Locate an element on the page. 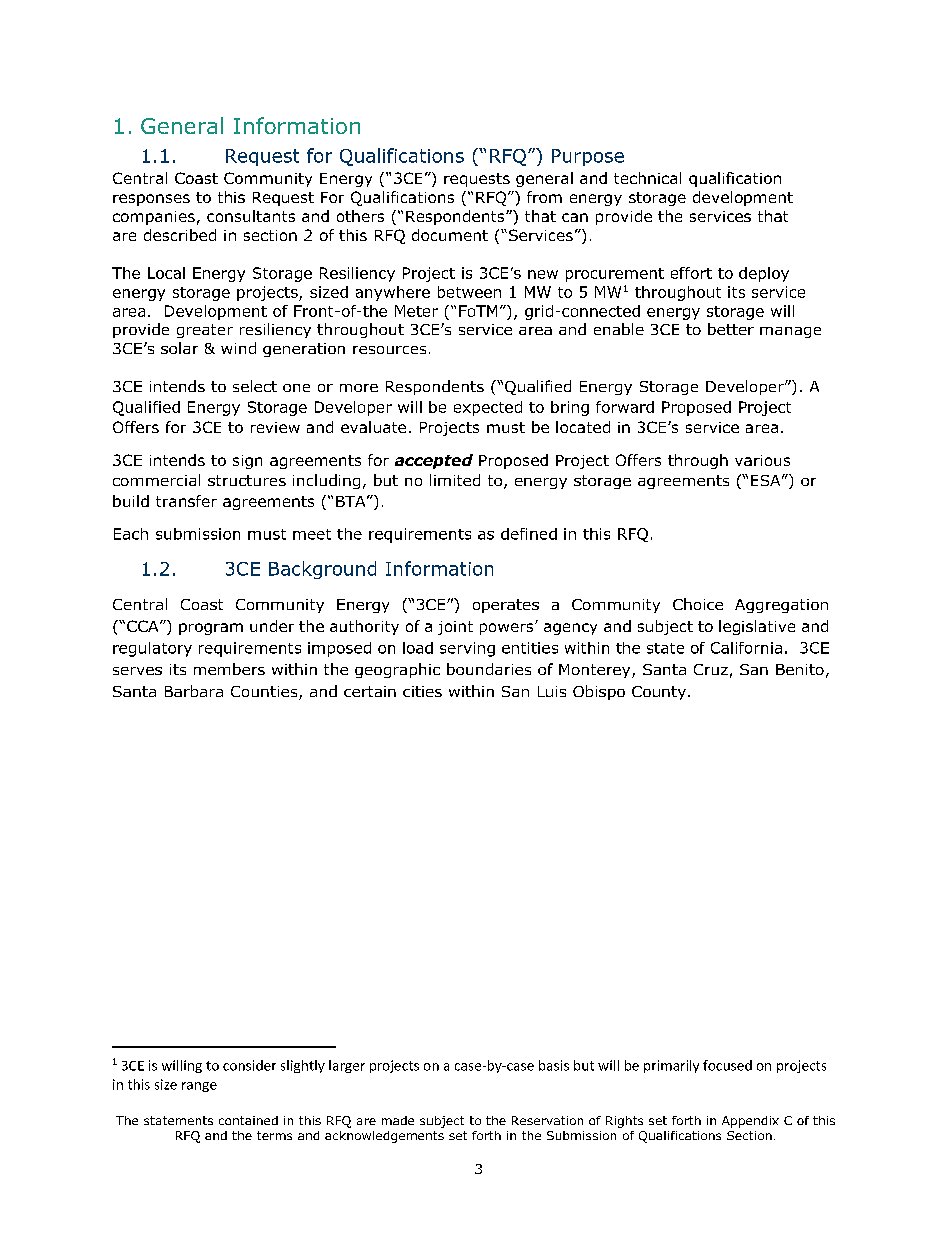 This page has height=1233, width=952. County is located at coordinates (660, 693).
